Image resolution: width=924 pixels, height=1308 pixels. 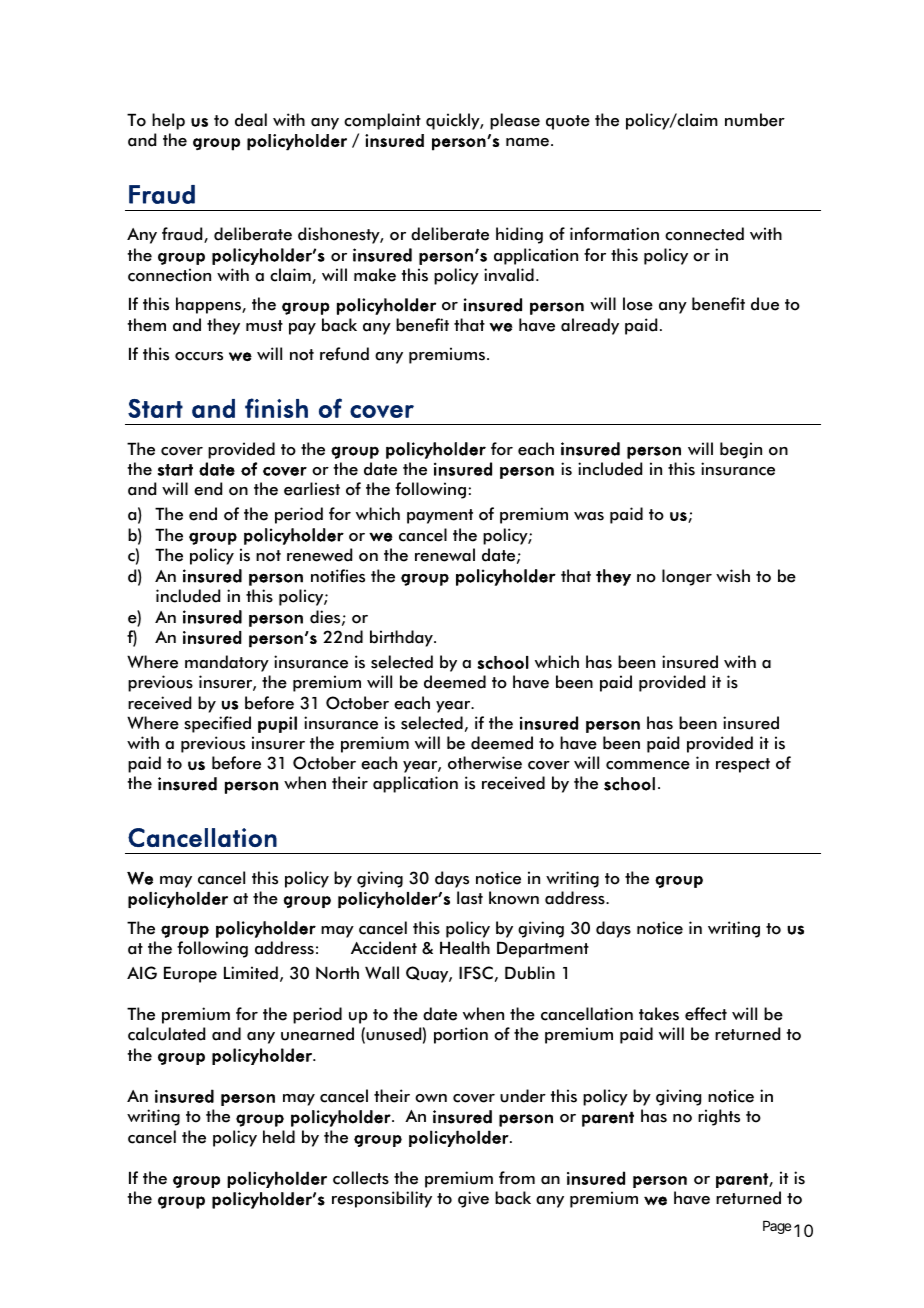 What do you see at coordinates (279, 1137) in the screenshot?
I see `held` at bounding box center [279, 1137].
